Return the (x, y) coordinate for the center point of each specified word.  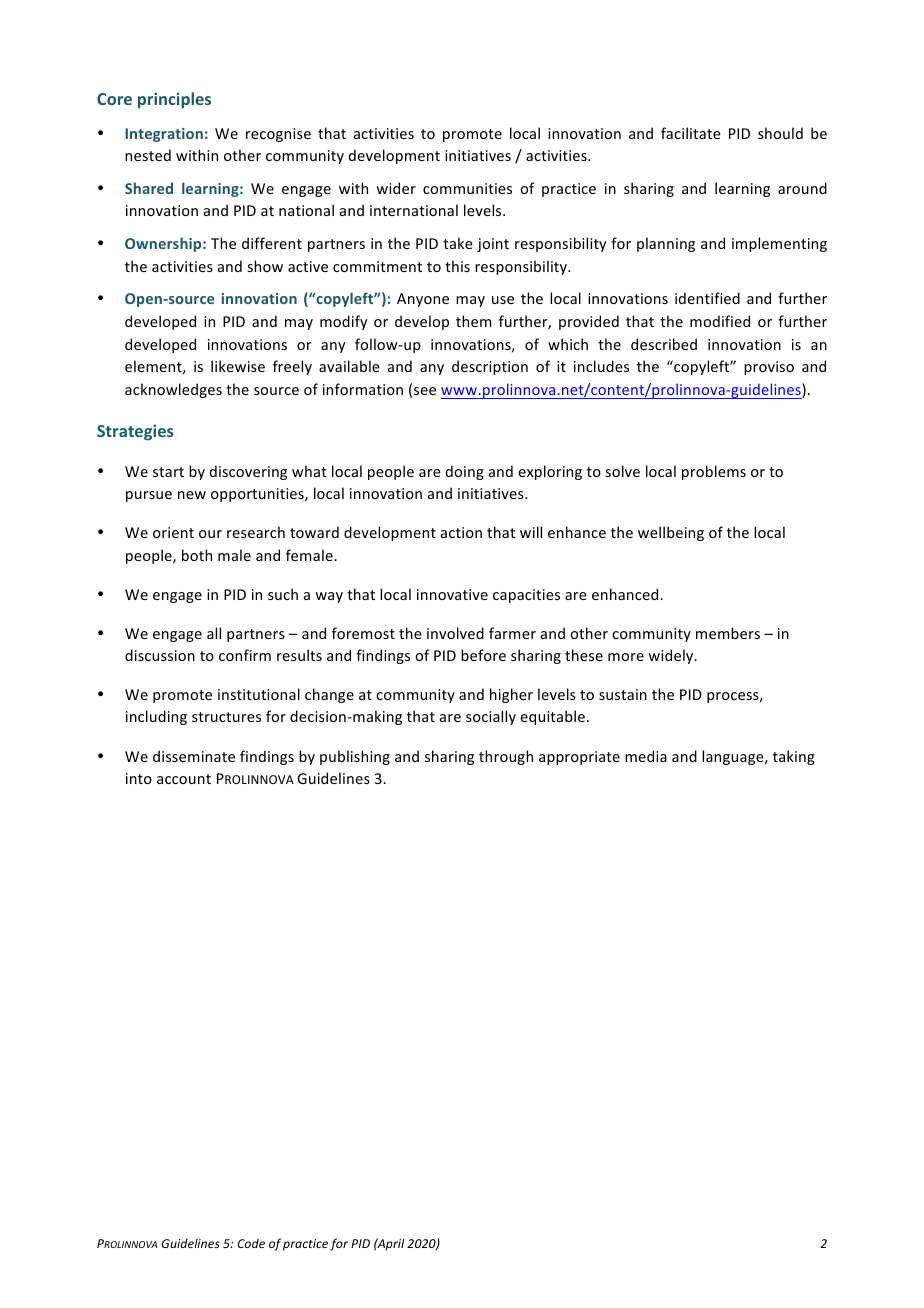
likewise (238, 366)
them (473, 321)
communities (467, 188)
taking (794, 757)
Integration (164, 135)
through (506, 757)
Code (251, 1243)
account (184, 779)
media (646, 756)
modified (720, 321)
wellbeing (671, 533)
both (197, 555)
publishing (355, 757)
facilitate (691, 133)
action (461, 532)
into (139, 778)
